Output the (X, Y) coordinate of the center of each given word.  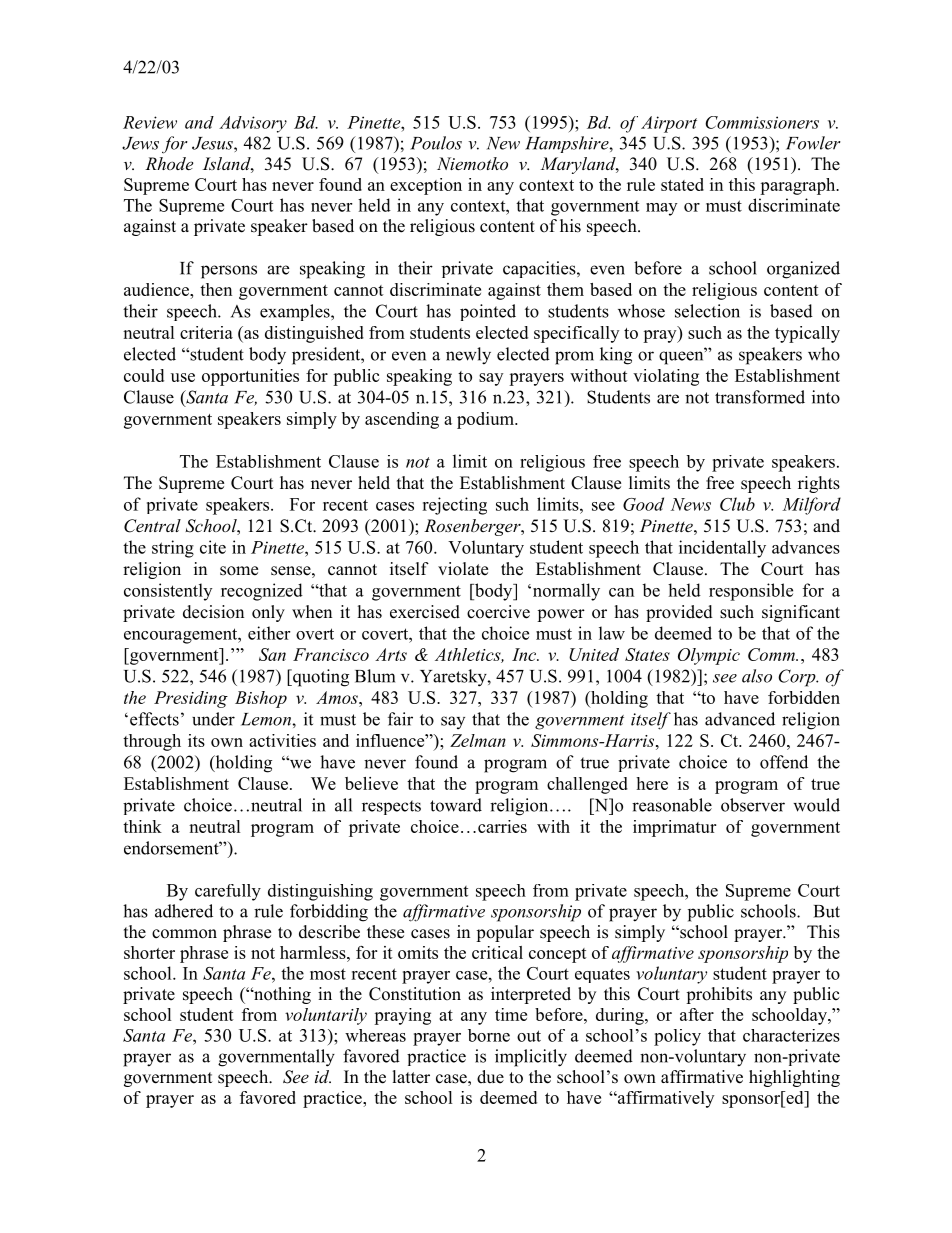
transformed (760, 397)
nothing (281, 995)
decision (213, 612)
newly (468, 356)
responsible (751, 592)
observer (753, 805)
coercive (498, 612)
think (142, 826)
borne (489, 1035)
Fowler (813, 143)
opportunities (250, 377)
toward (456, 805)
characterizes (791, 1035)
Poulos (436, 143)
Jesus (213, 143)
